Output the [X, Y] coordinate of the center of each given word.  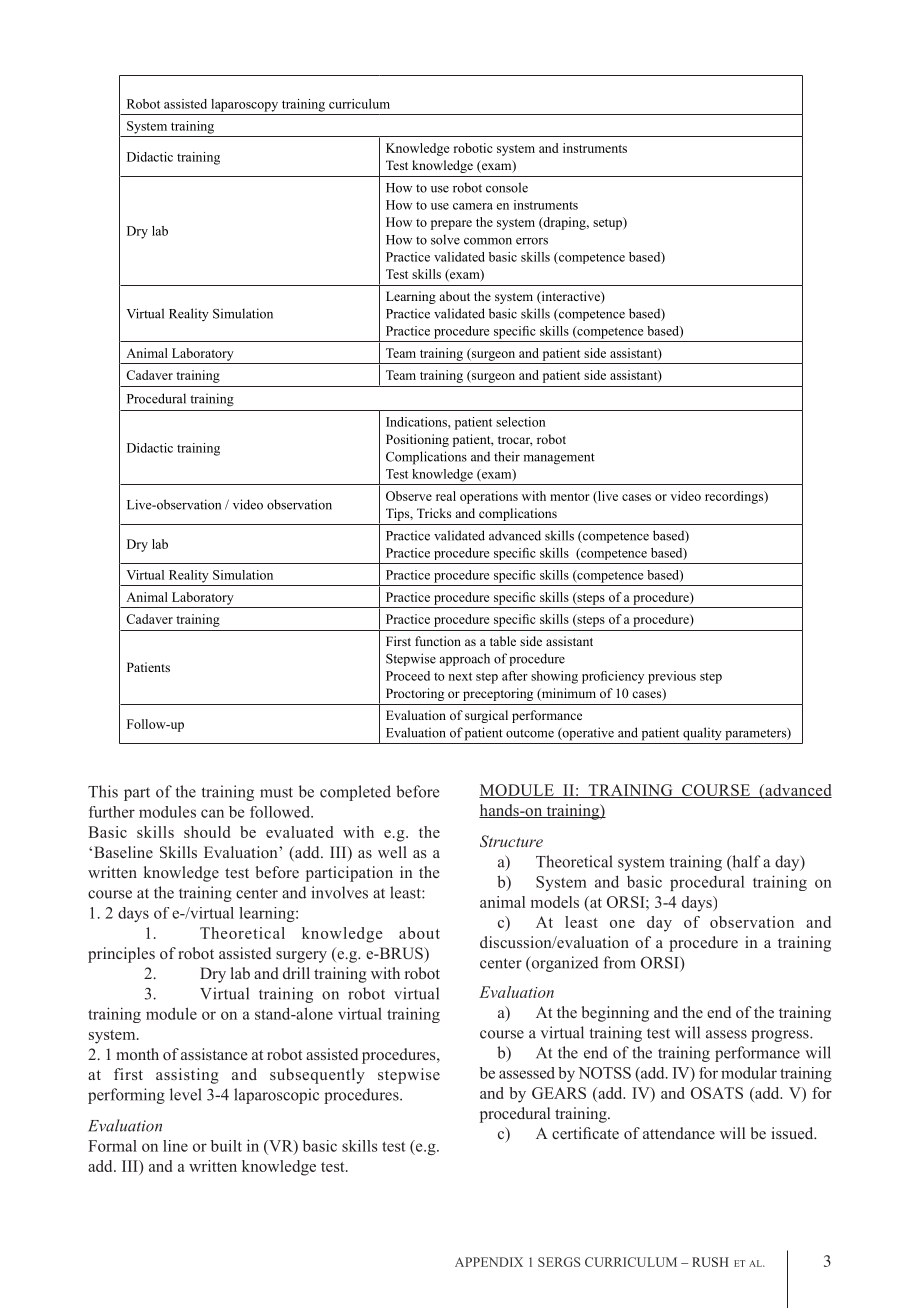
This [103, 791]
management [559, 459]
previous [672, 677]
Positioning [417, 440]
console [507, 187]
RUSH [710, 1262]
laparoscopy [244, 105]
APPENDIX [489, 1262]
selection [521, 422]
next [460, 676]
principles [121, 955]
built [226, 1146]
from [619, 962]
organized [563, 964]
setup [608, 223]
